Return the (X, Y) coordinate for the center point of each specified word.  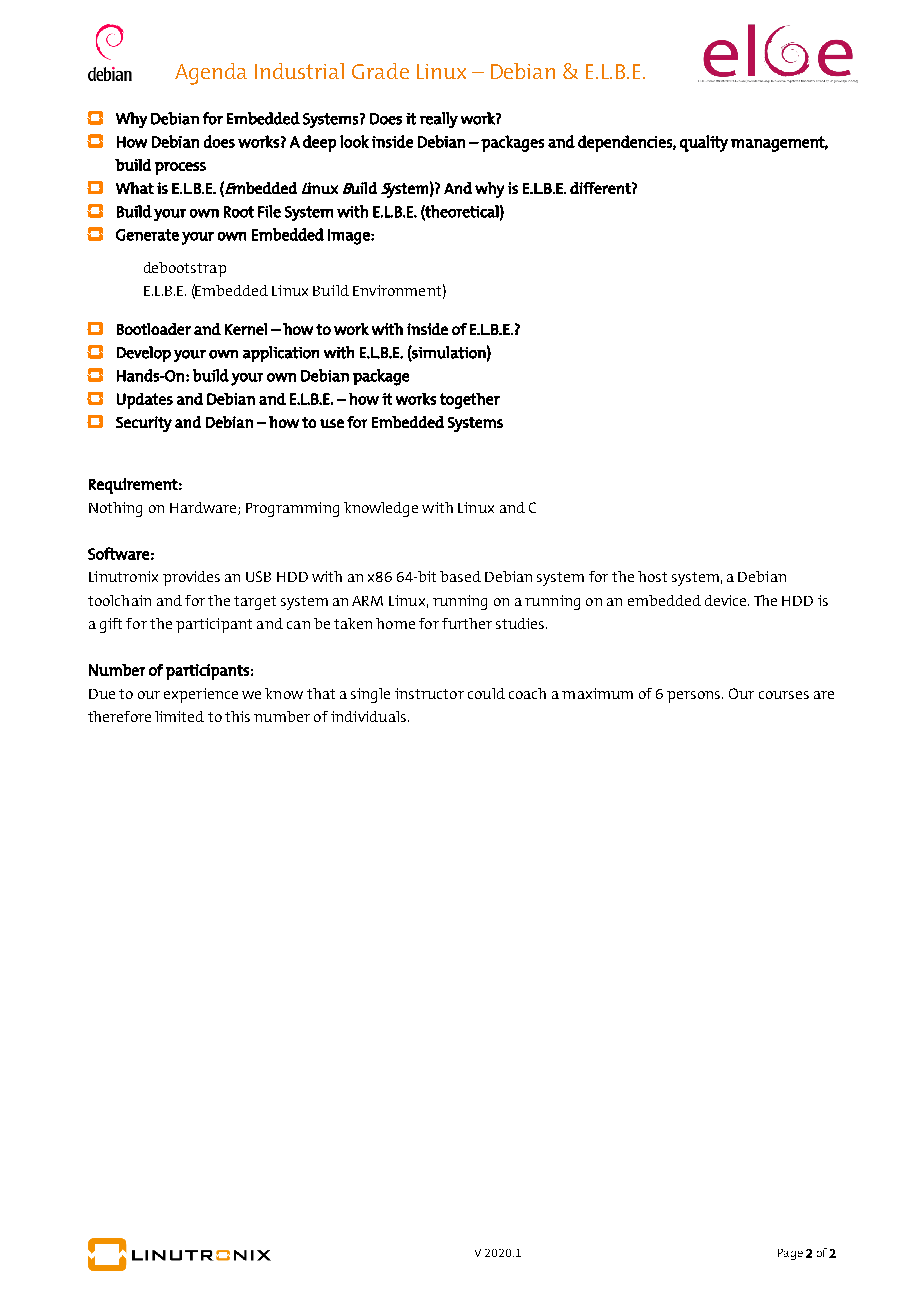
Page (790, 1254)
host (652, 576)
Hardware (204, 508)
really (439, 120)
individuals (368, 716)
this (237, 716)
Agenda (211, 74)
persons (695, 697)
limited (179, 716)
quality (704, 143)
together (470, 401)
